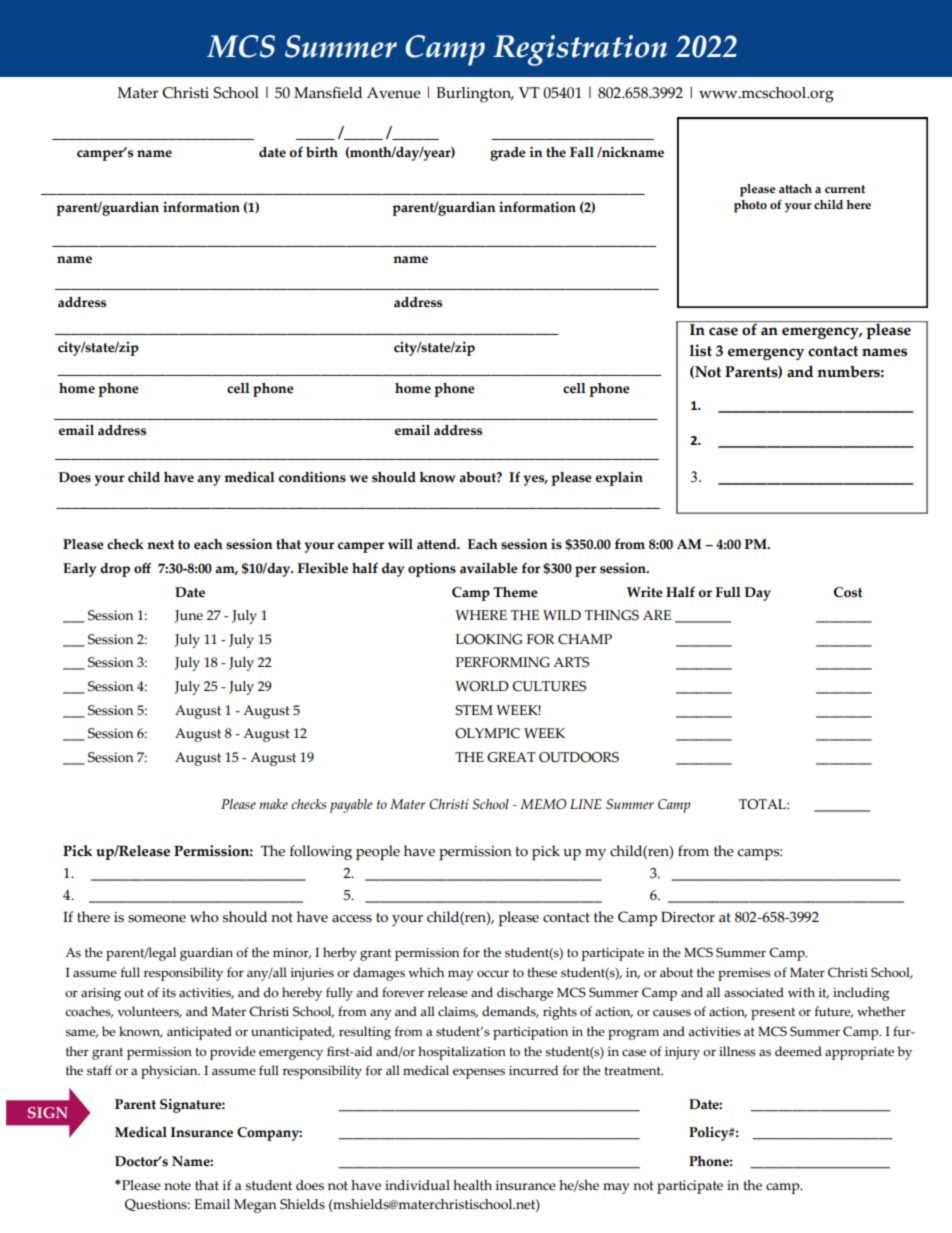 The height and width of the screenshot is (1233, 952). I want to click on note, so click(177, 1186).
